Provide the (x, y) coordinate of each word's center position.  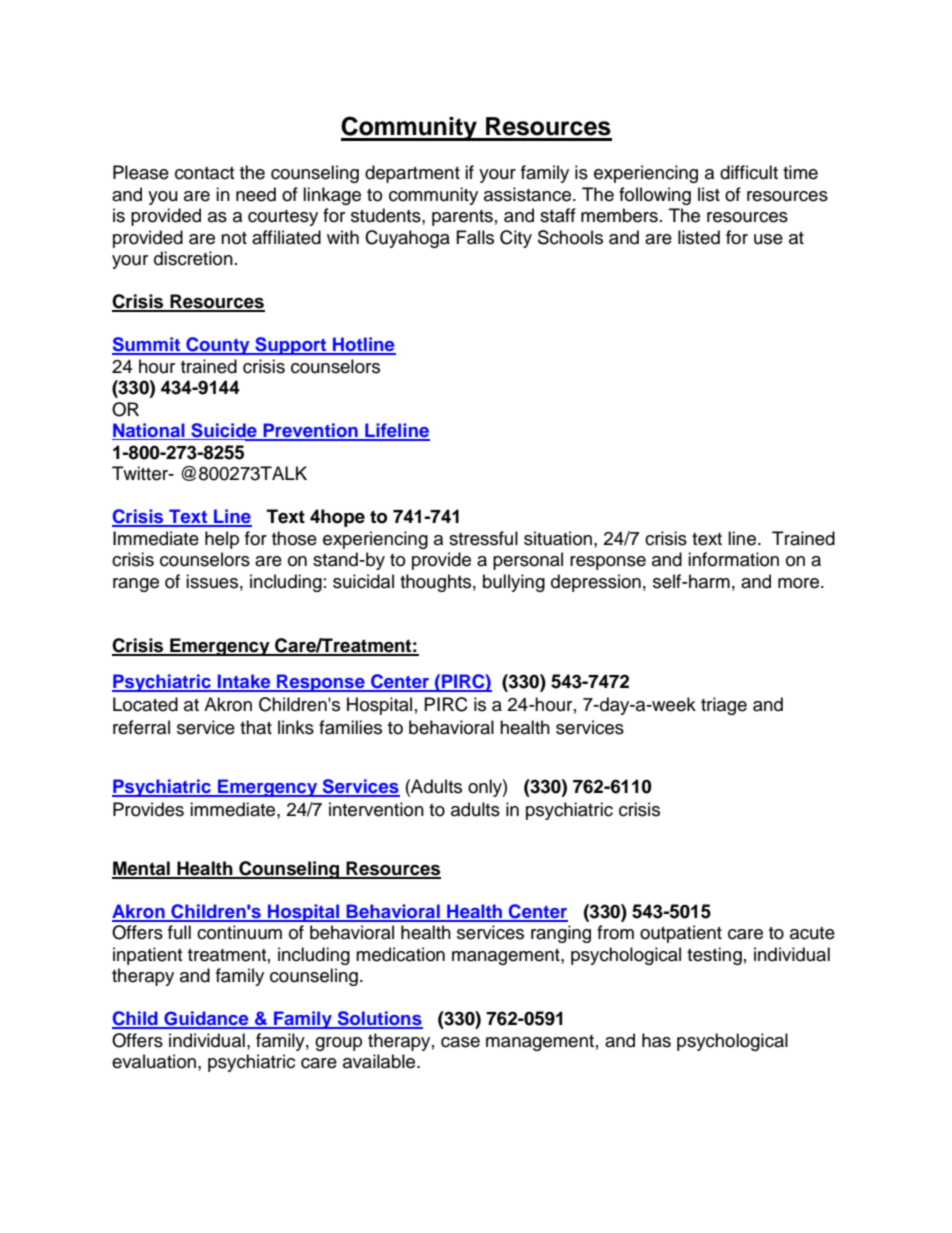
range (136, 585)
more (800, 583)
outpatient (681, 934)
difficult (749, 172)
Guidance (206, 1019)
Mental (142, 869)
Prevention (310, 431)
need (256, 194)
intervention (376, 809)
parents (462, 218)
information (733, 559)
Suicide (224, 431)
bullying (514, 583)
